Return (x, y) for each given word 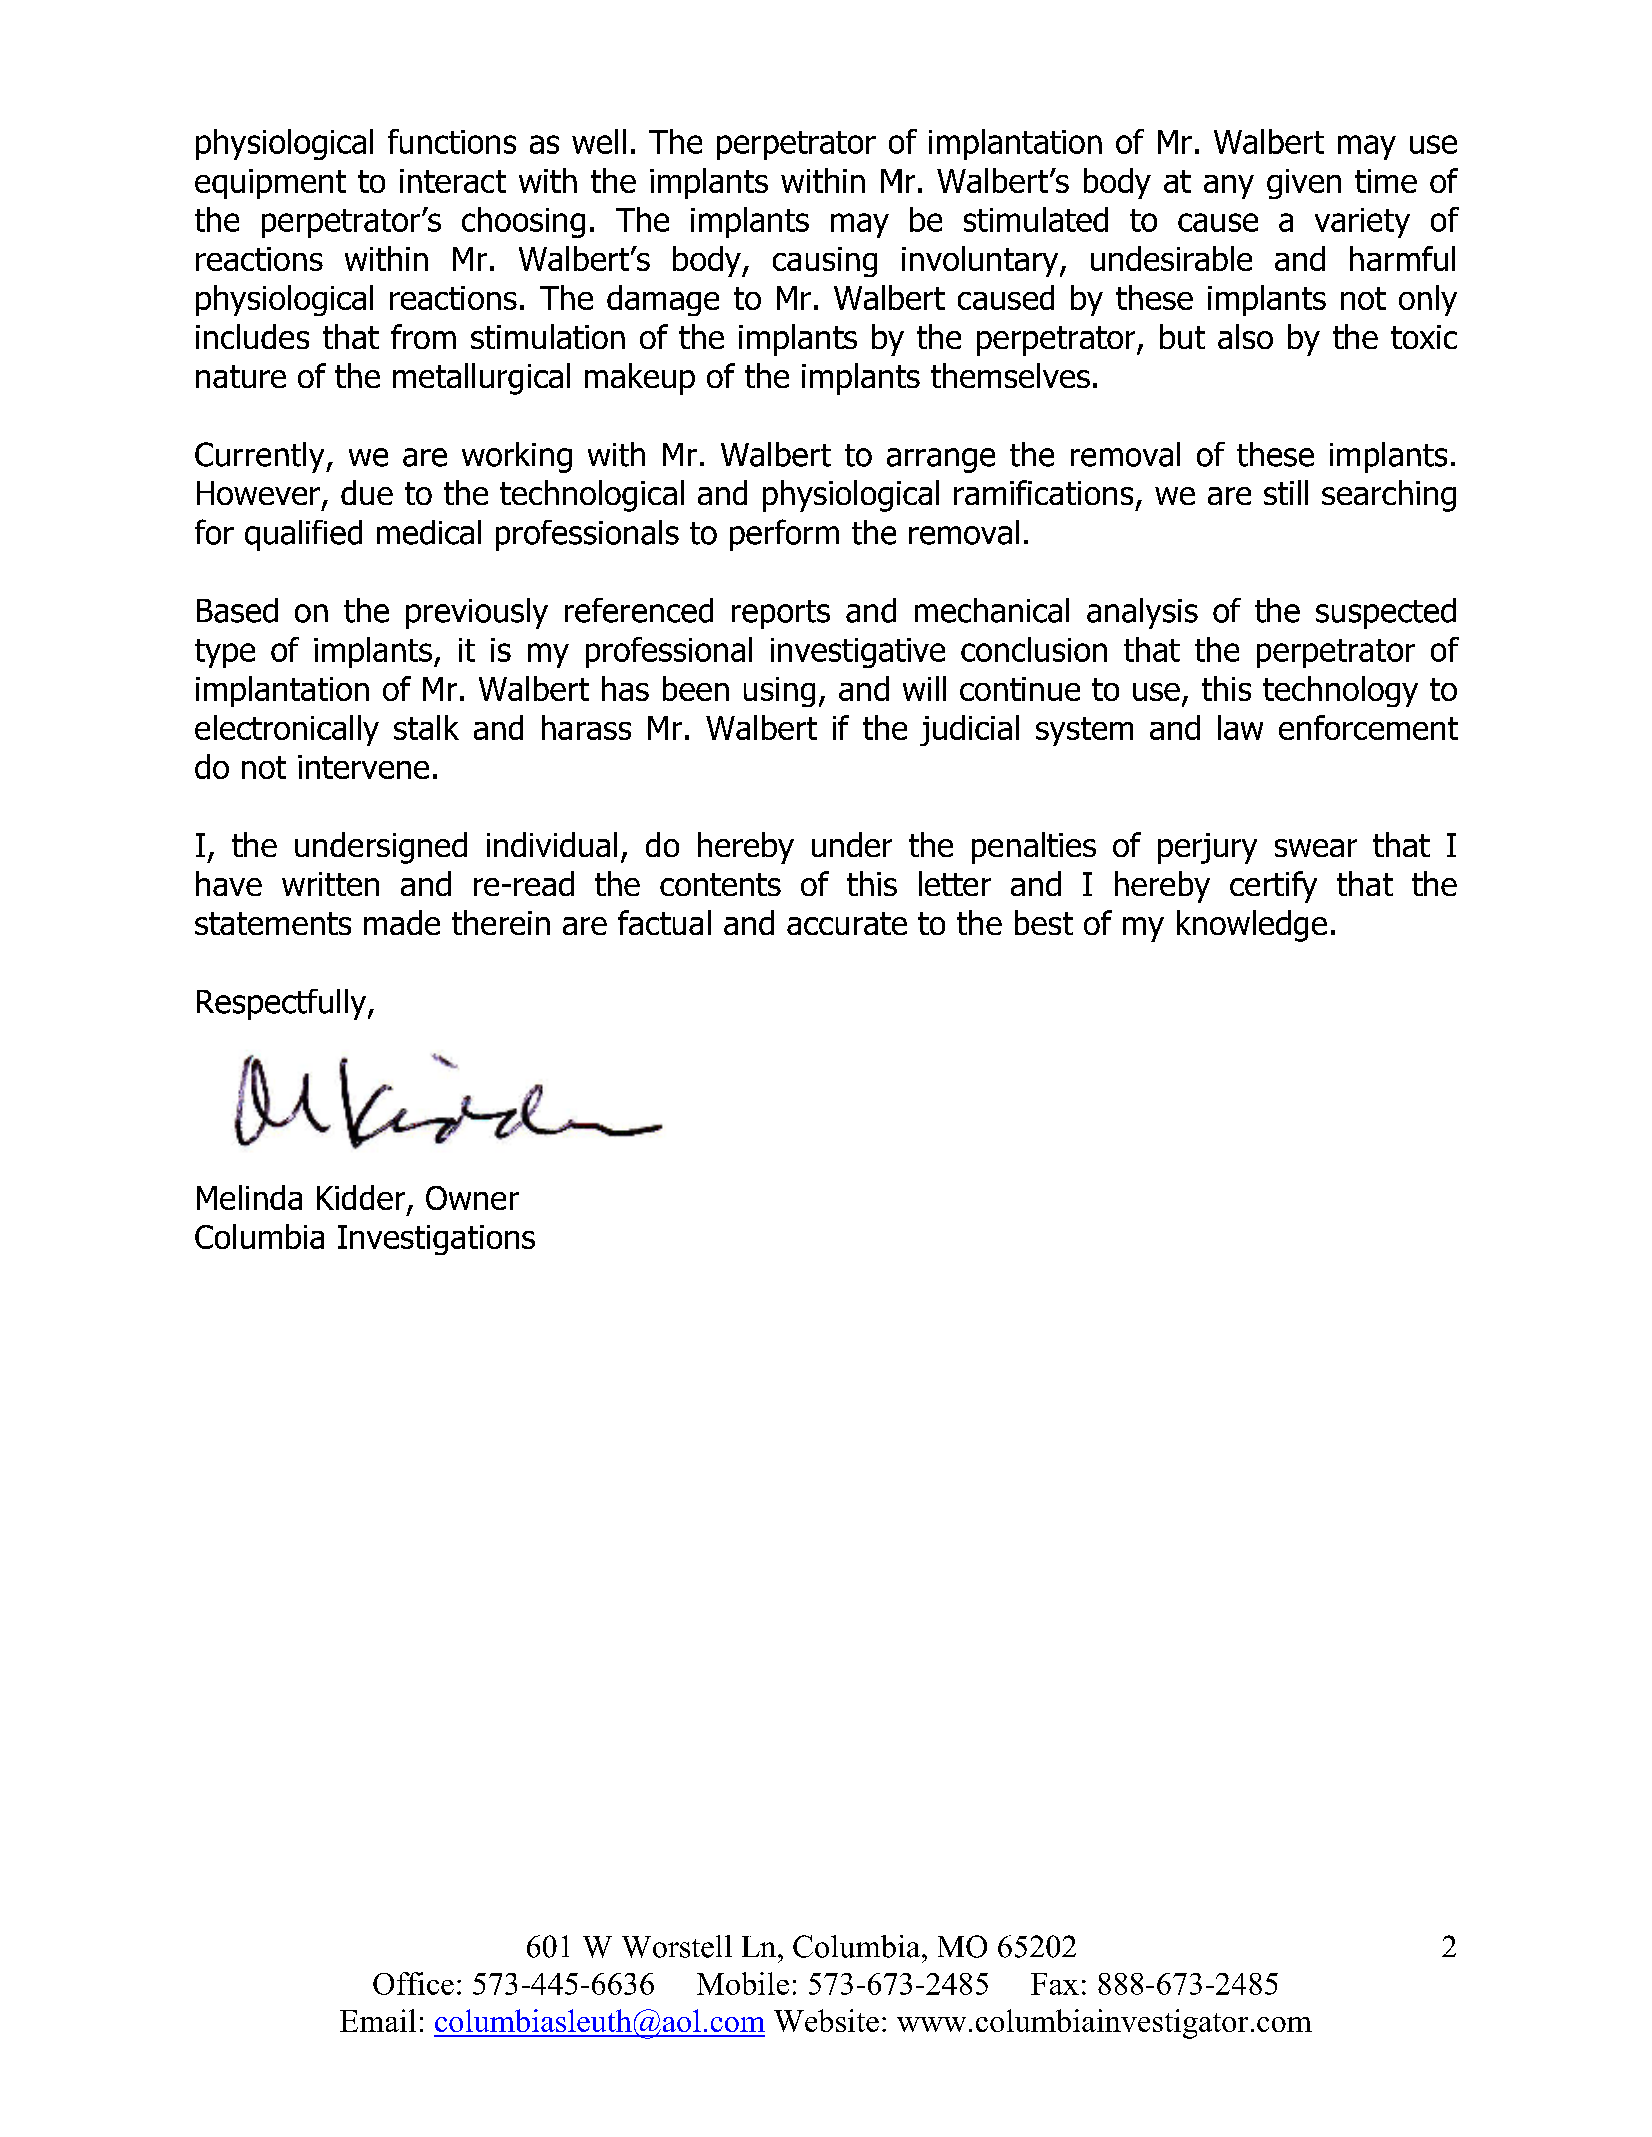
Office (413, 1983)
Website (826, 2020)
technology (1340, 691)
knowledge (1252, 926)
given (1304, 184)
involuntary (981, 261)
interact (453, 181)
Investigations (436, 1240)
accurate (847, 923)
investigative (858, 653)
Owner (472, 1198)
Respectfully (283, 1004)
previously (477, 613)
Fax (1055, 1984)
